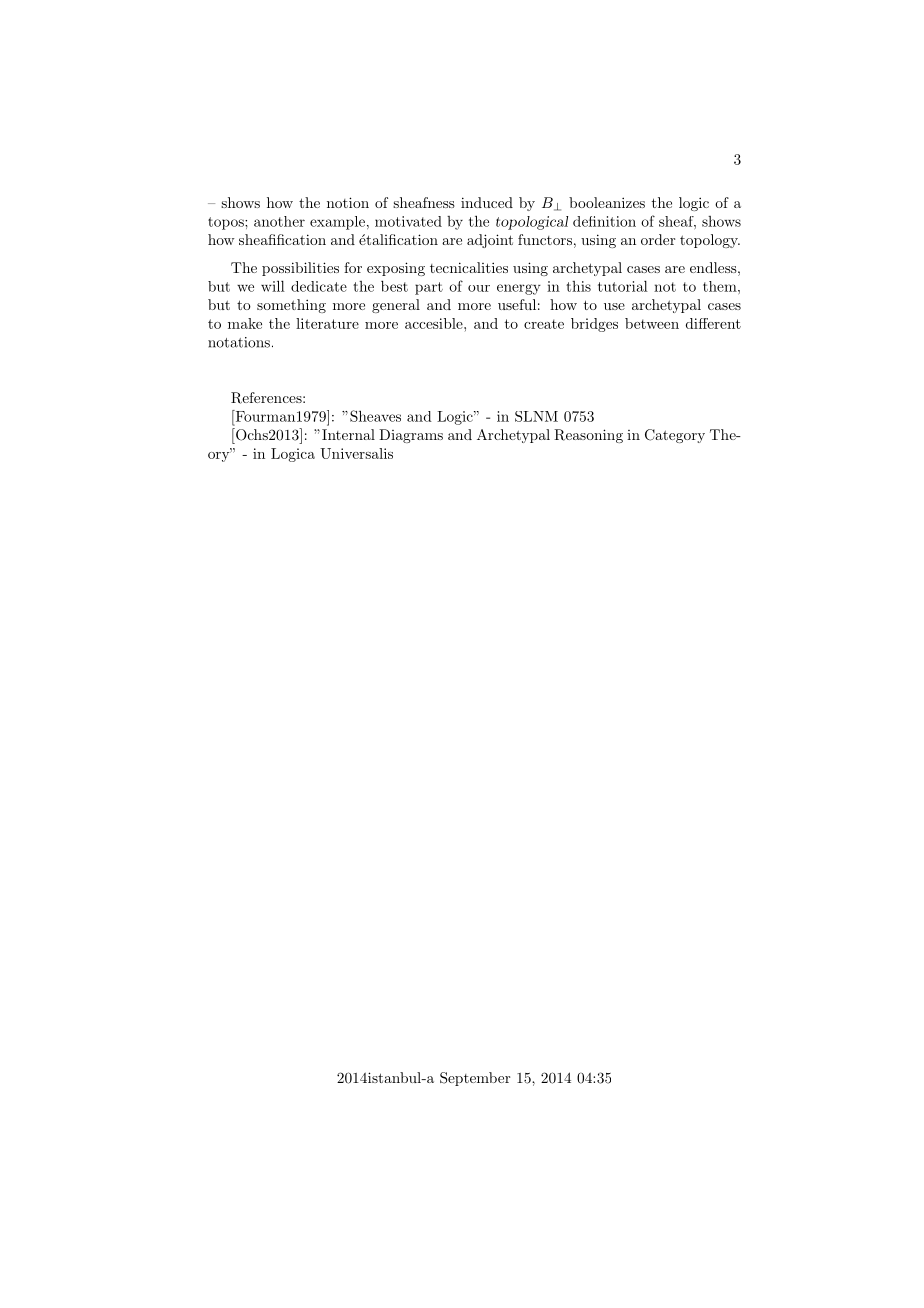 The width and height of the page is (924, 1308). Describe the element at coordinates (594, 325) in the page. I see `bridges` at that location.
